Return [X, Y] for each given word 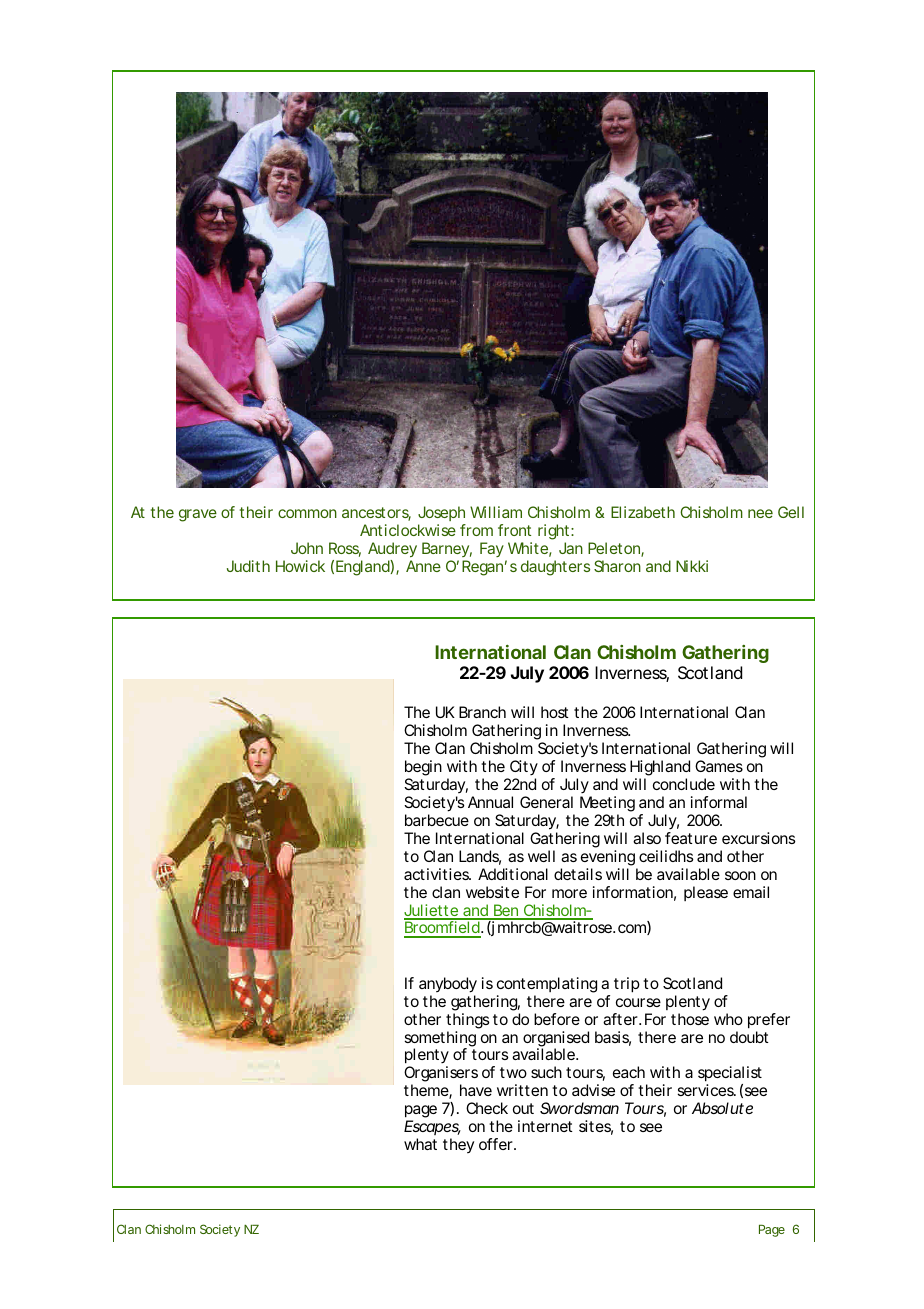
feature [691, 838]
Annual [490, 802]
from [476, 530]
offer [497, 1144]
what [420, 1144]
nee [760, 513]
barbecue [437, 820]
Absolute [722, 1108]
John [307, 548]
